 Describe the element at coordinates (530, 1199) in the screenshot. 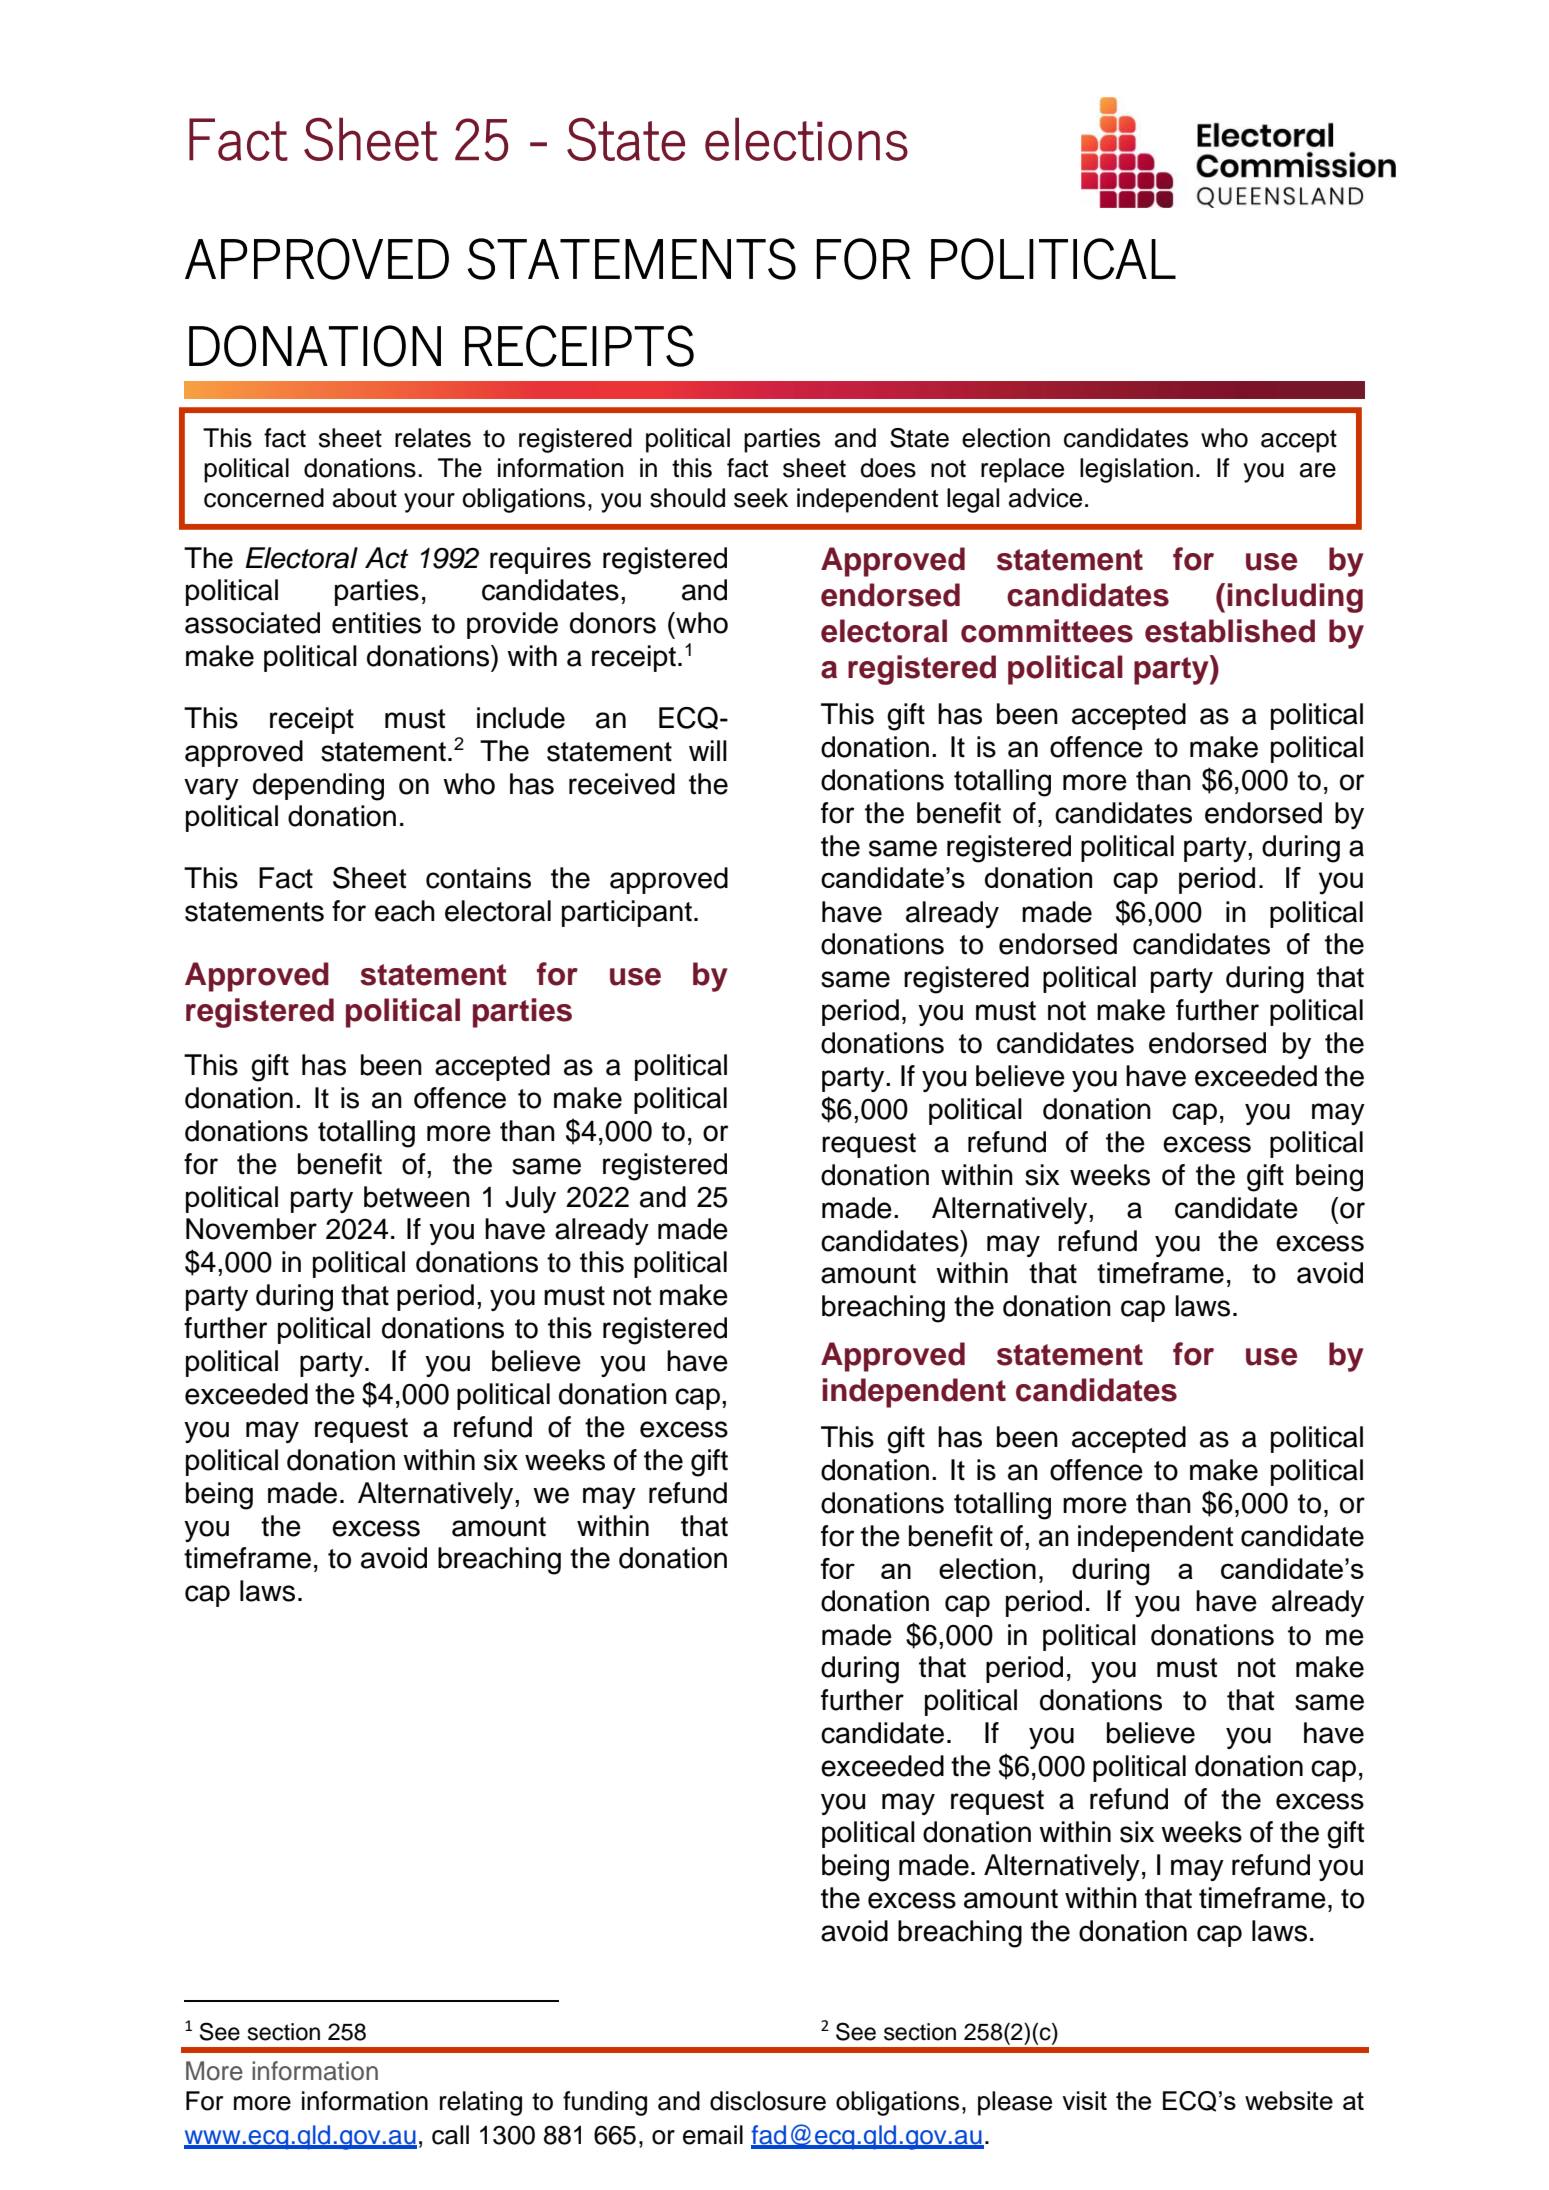

I see `July` at that location.
